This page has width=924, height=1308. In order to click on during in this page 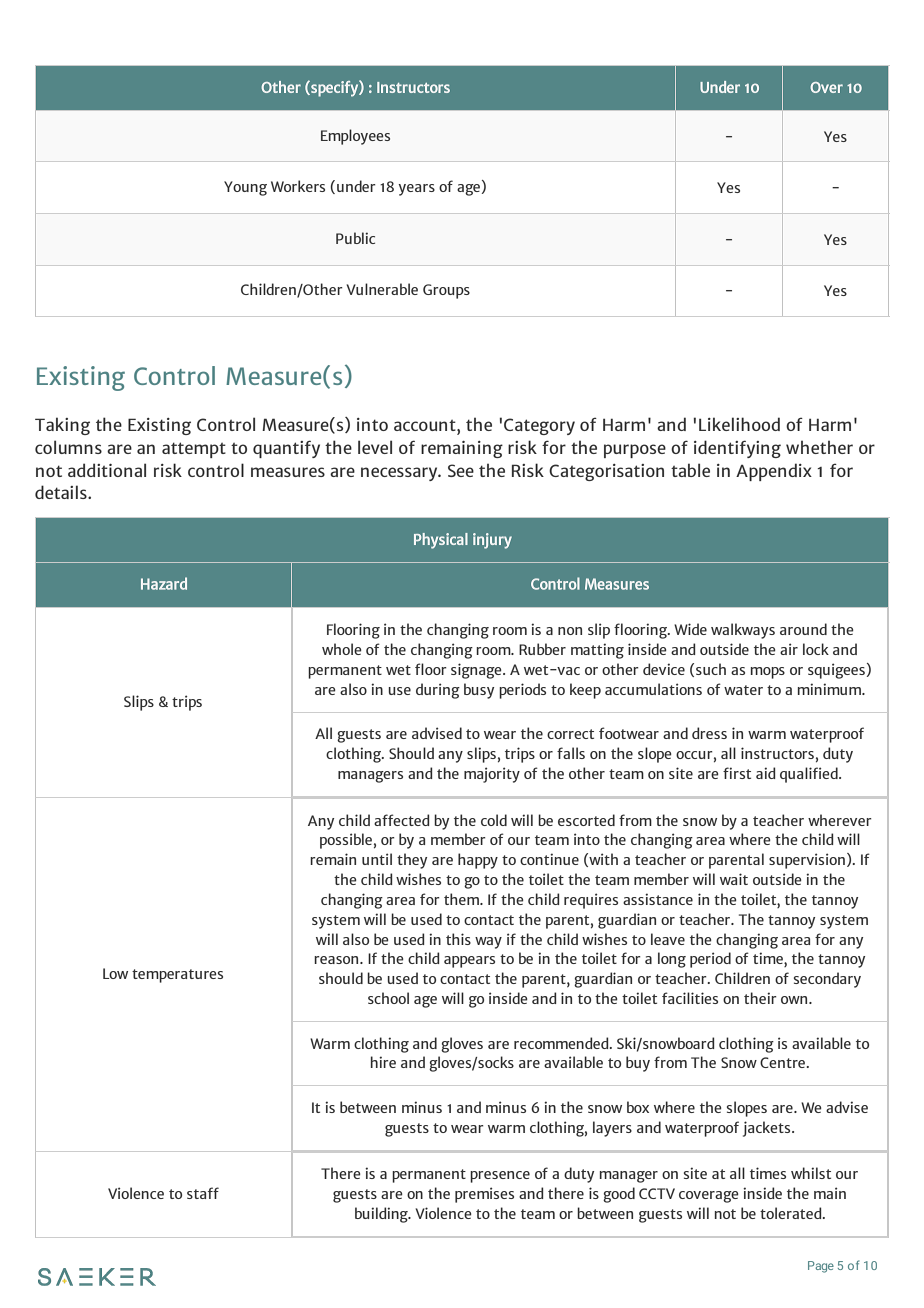, I will do `click(438, 691)`.
